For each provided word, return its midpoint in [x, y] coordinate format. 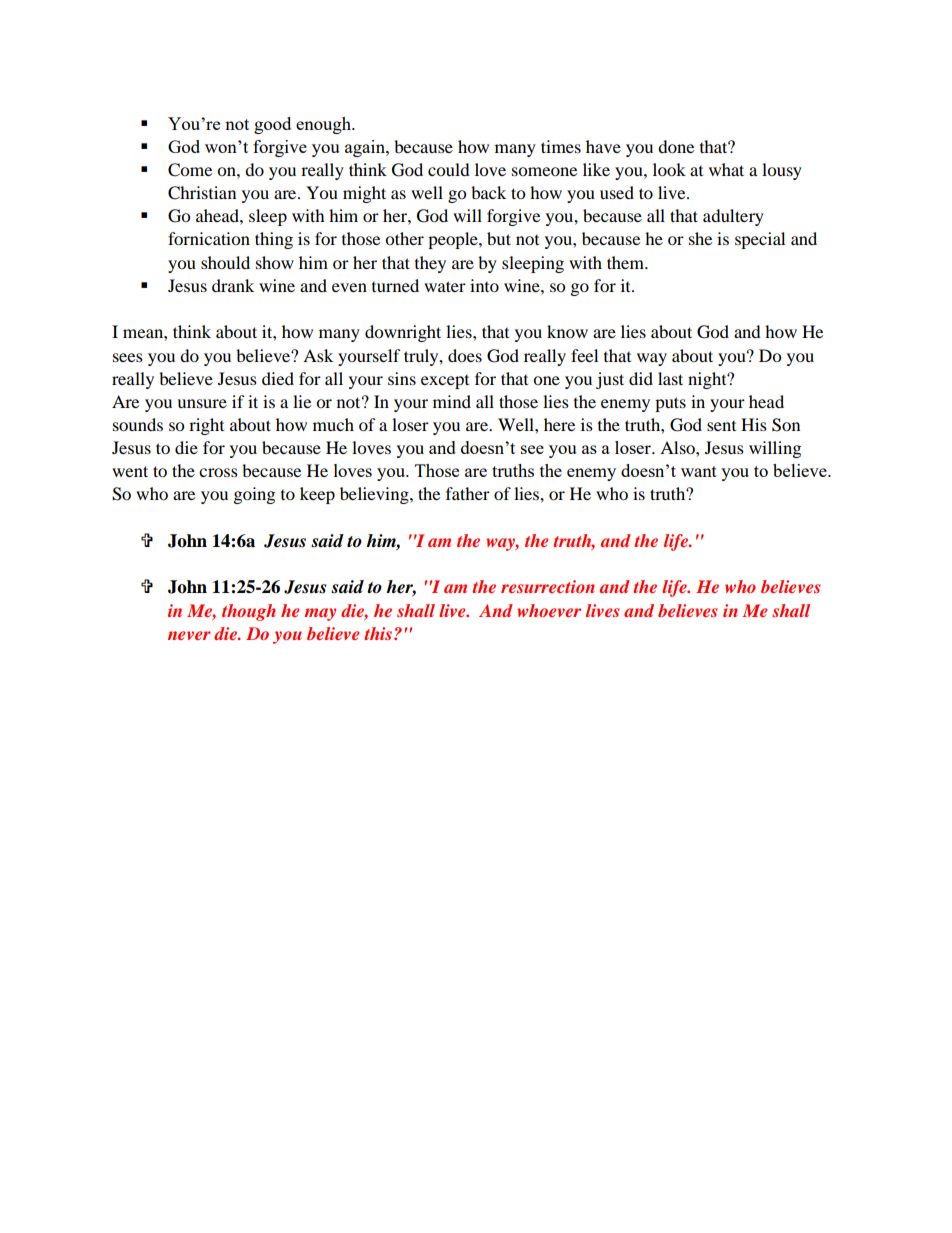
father [468, 493]
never [189, 635]
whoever [549, 610]
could [449, 169]
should [225, 262]
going [254, 495]
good [272, 125]
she [700, 238]
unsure [202, 403]
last [670, 378]
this [379, 633]
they [430, 264]
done [676, 146]
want [699, 471]
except [445, 382]
